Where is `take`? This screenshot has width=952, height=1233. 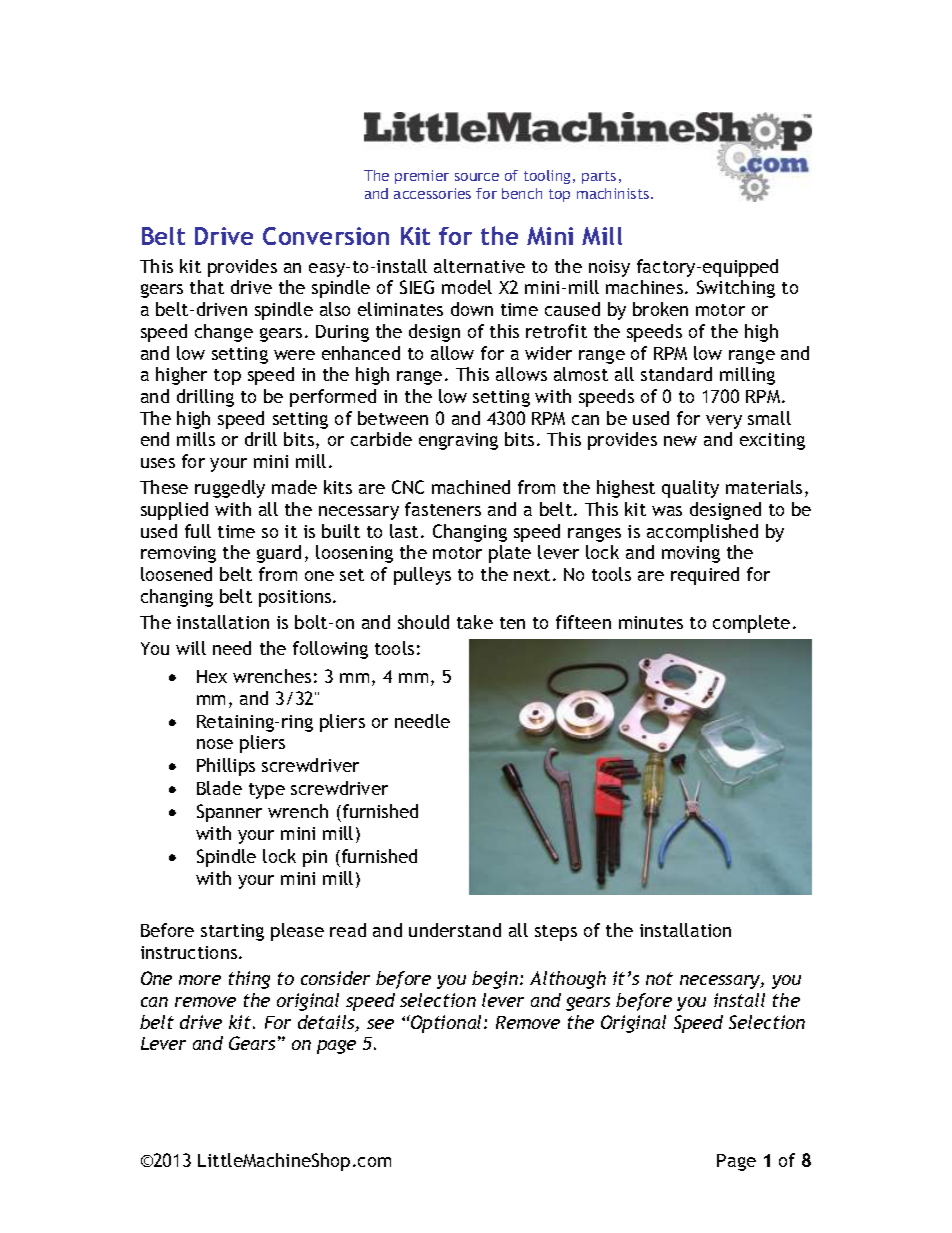
take is located at coordinates (475, 622).
